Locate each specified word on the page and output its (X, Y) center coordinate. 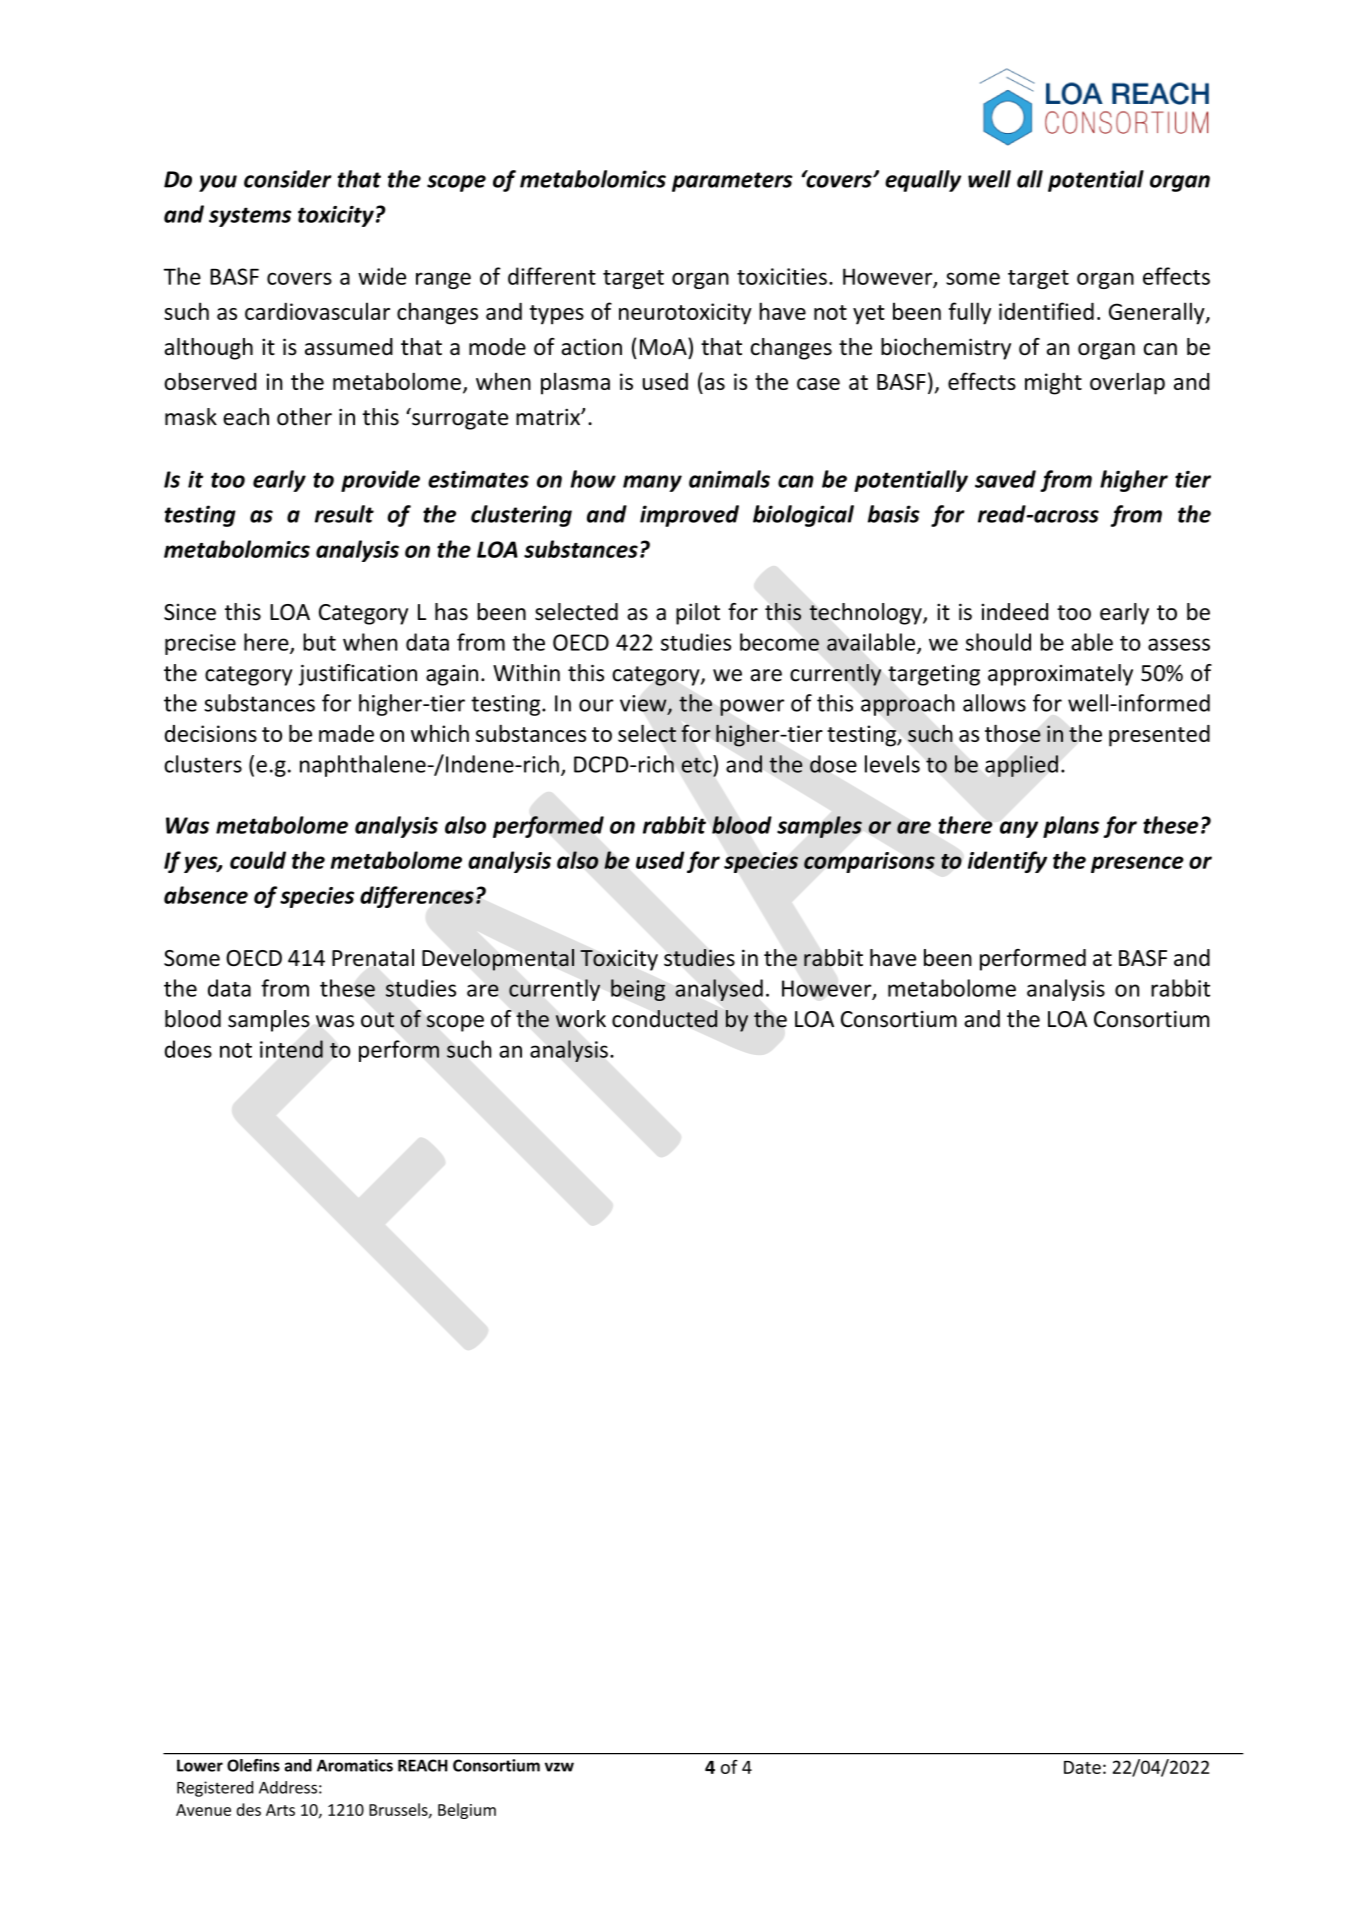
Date (1082, 1767)
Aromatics (355, 1765)
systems (250, 217)
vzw (559, 1767)
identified (1046, 311)
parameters (732, 182)
